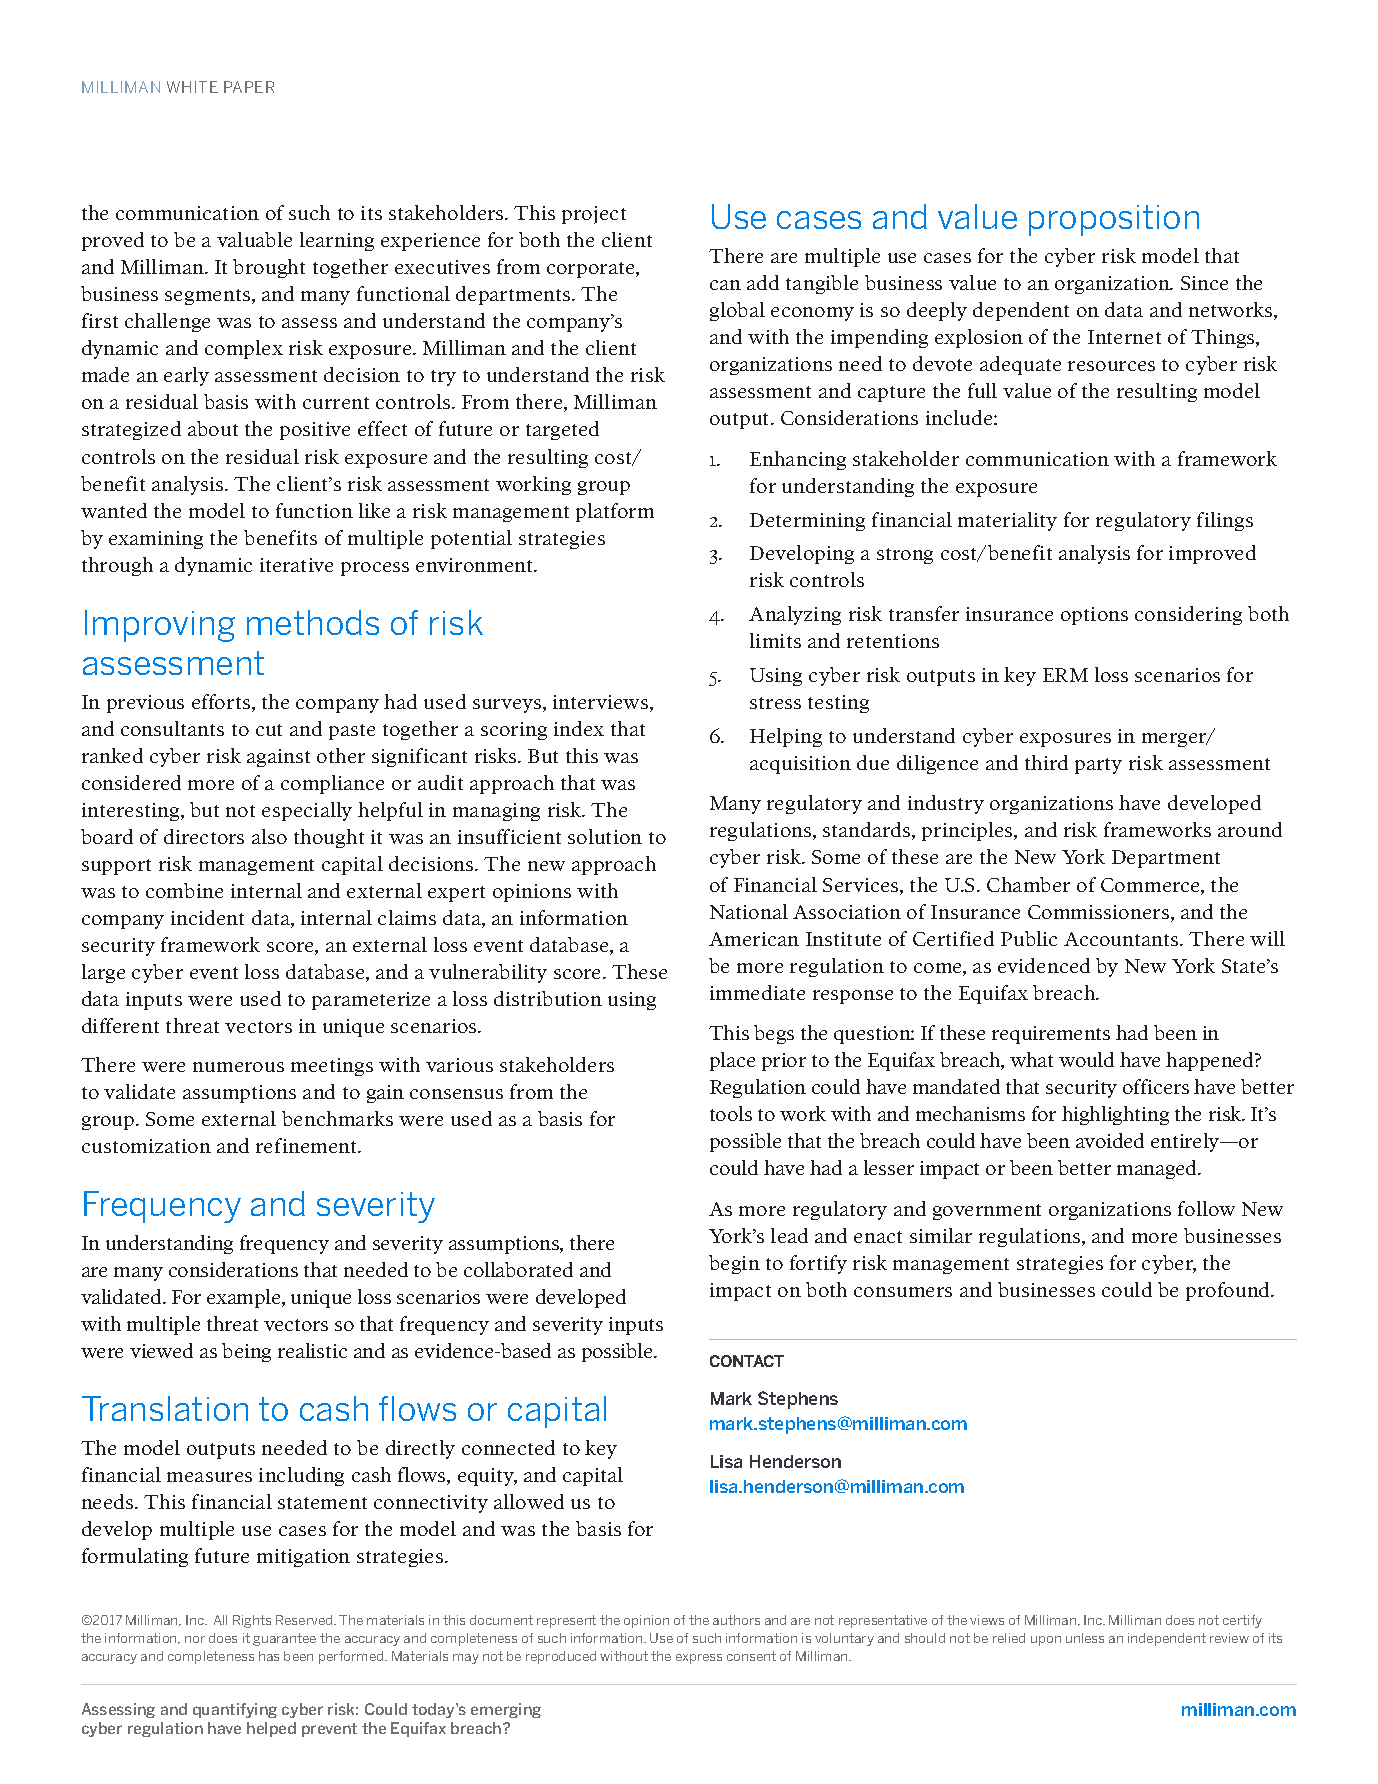 This screenshot has height=1784, width=1378. Describe the element at coordinates (1100, 913) in the screenshot. I see `Commissioners` at that location.
